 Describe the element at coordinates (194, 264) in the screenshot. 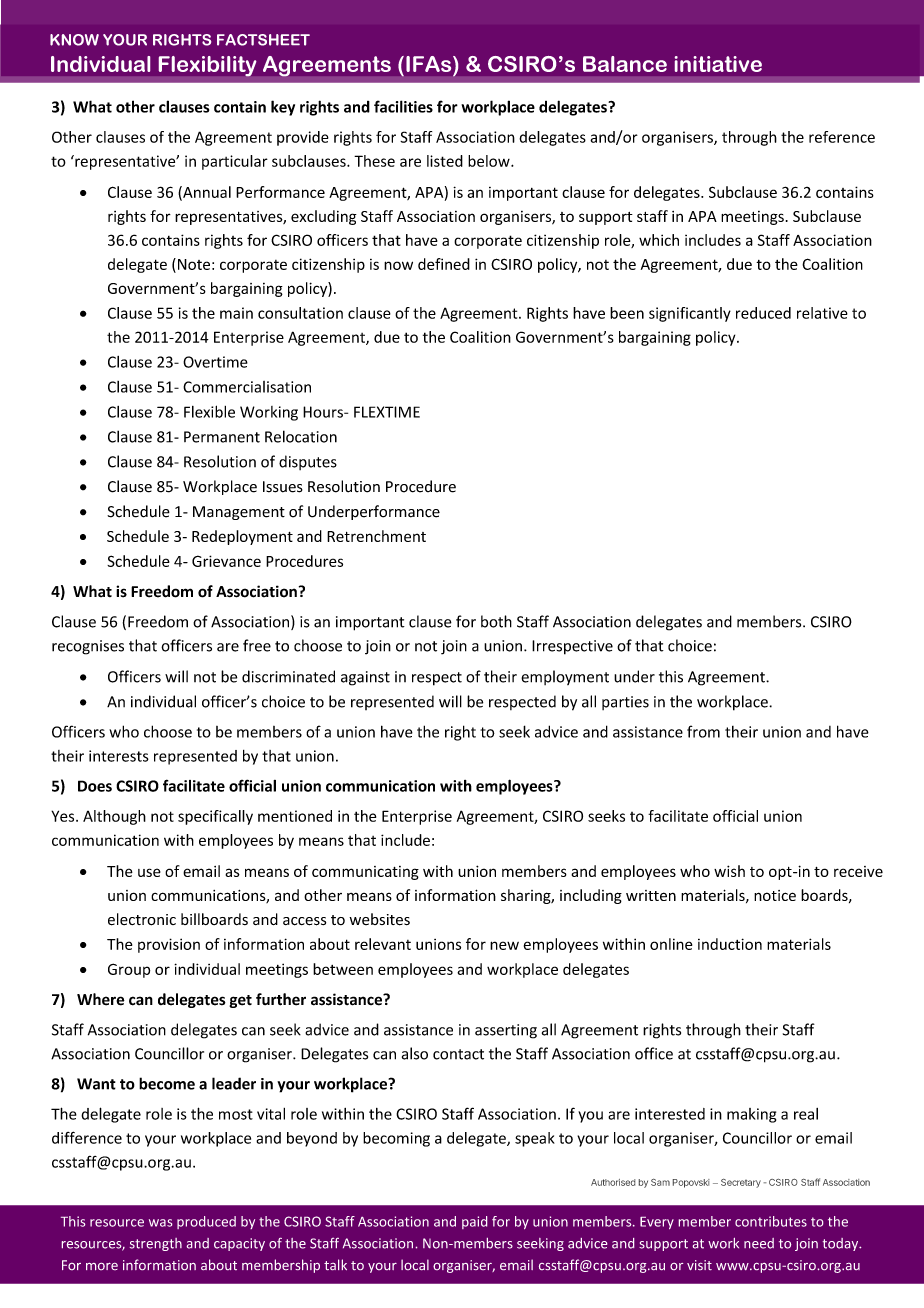

I see `Note` at that location.
